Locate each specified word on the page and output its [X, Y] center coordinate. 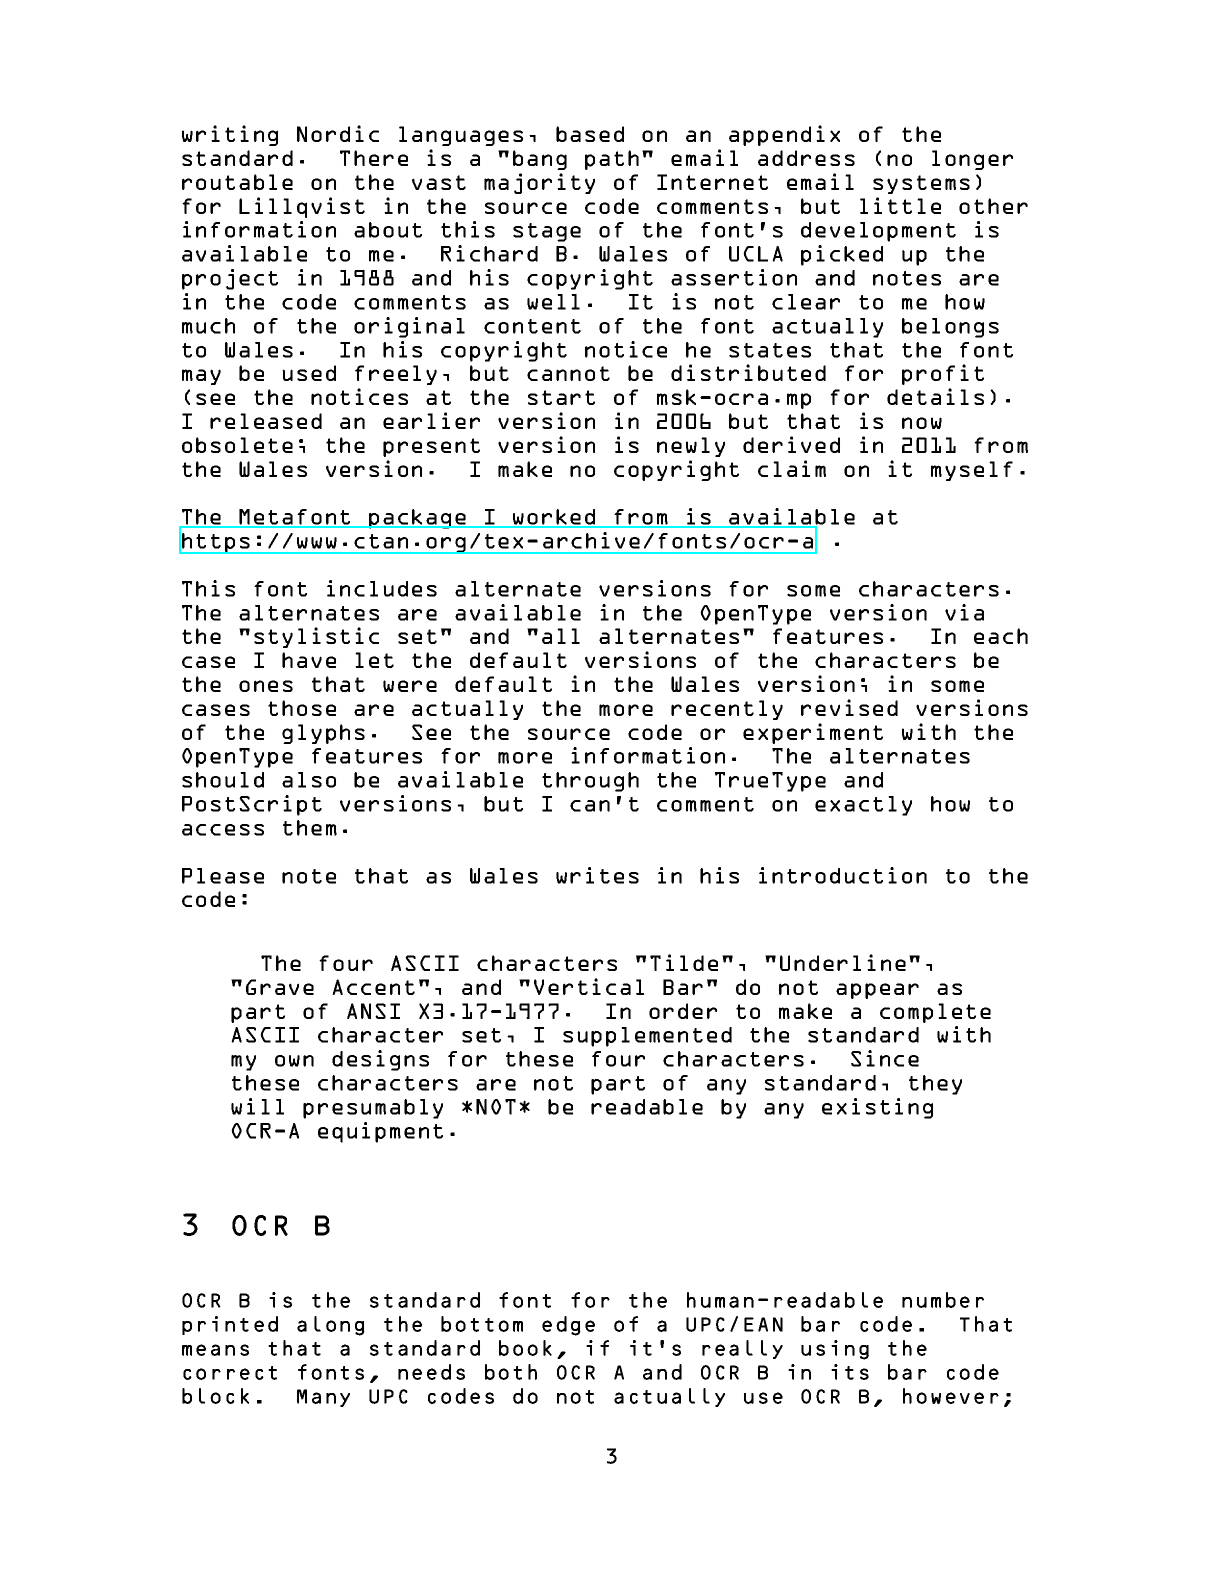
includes [382, 588]
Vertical [589, 986]
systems [921, 184]
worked [554, 518]
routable [237, 182]
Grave [280, 987]
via [964, 612]
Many [323, 1398]
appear [877, 991]
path [612, 160]
